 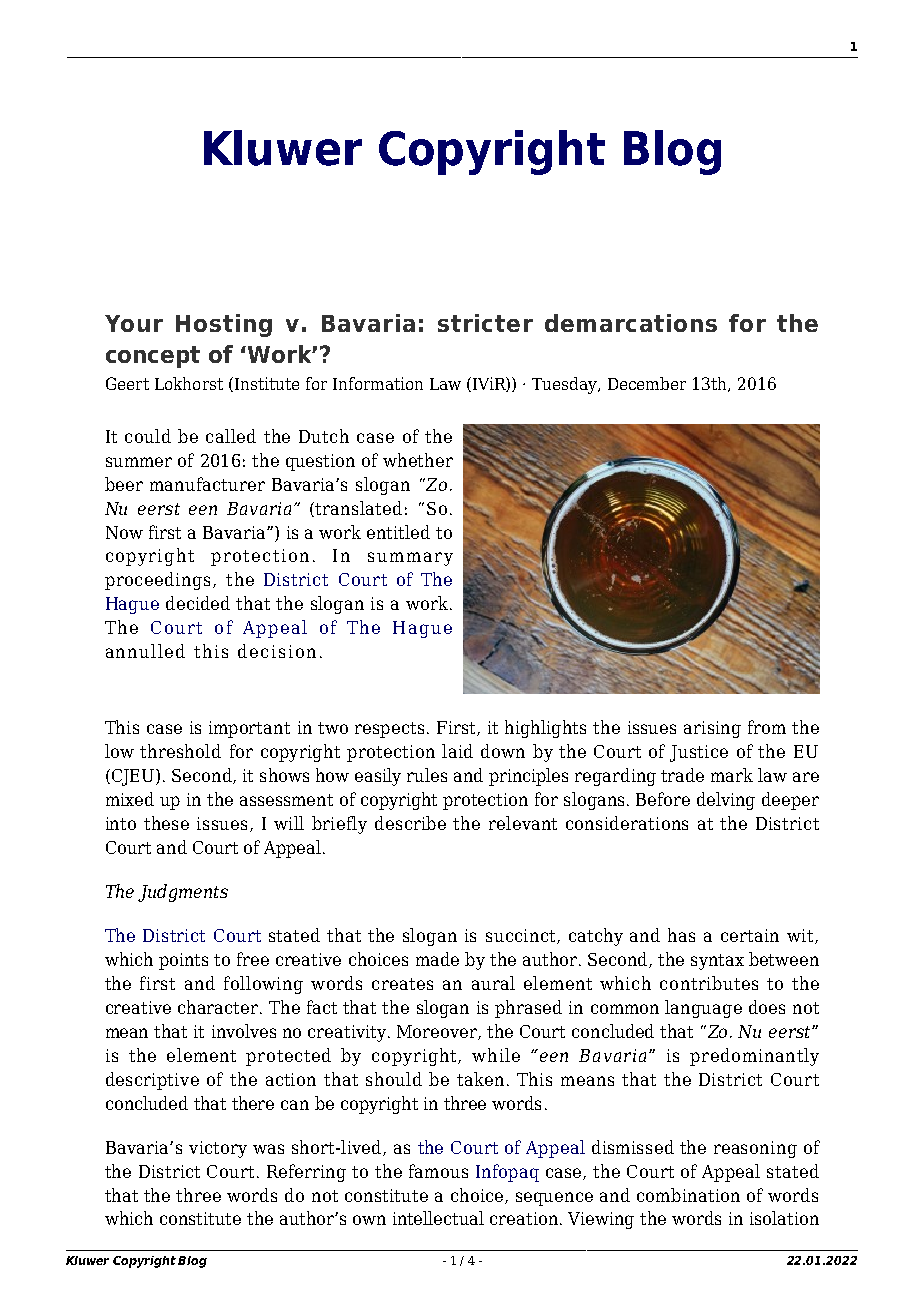 What do you see at coordinates (180, 751) in the screenshot?
I see `threshold` at bounding box center [180, 751].
